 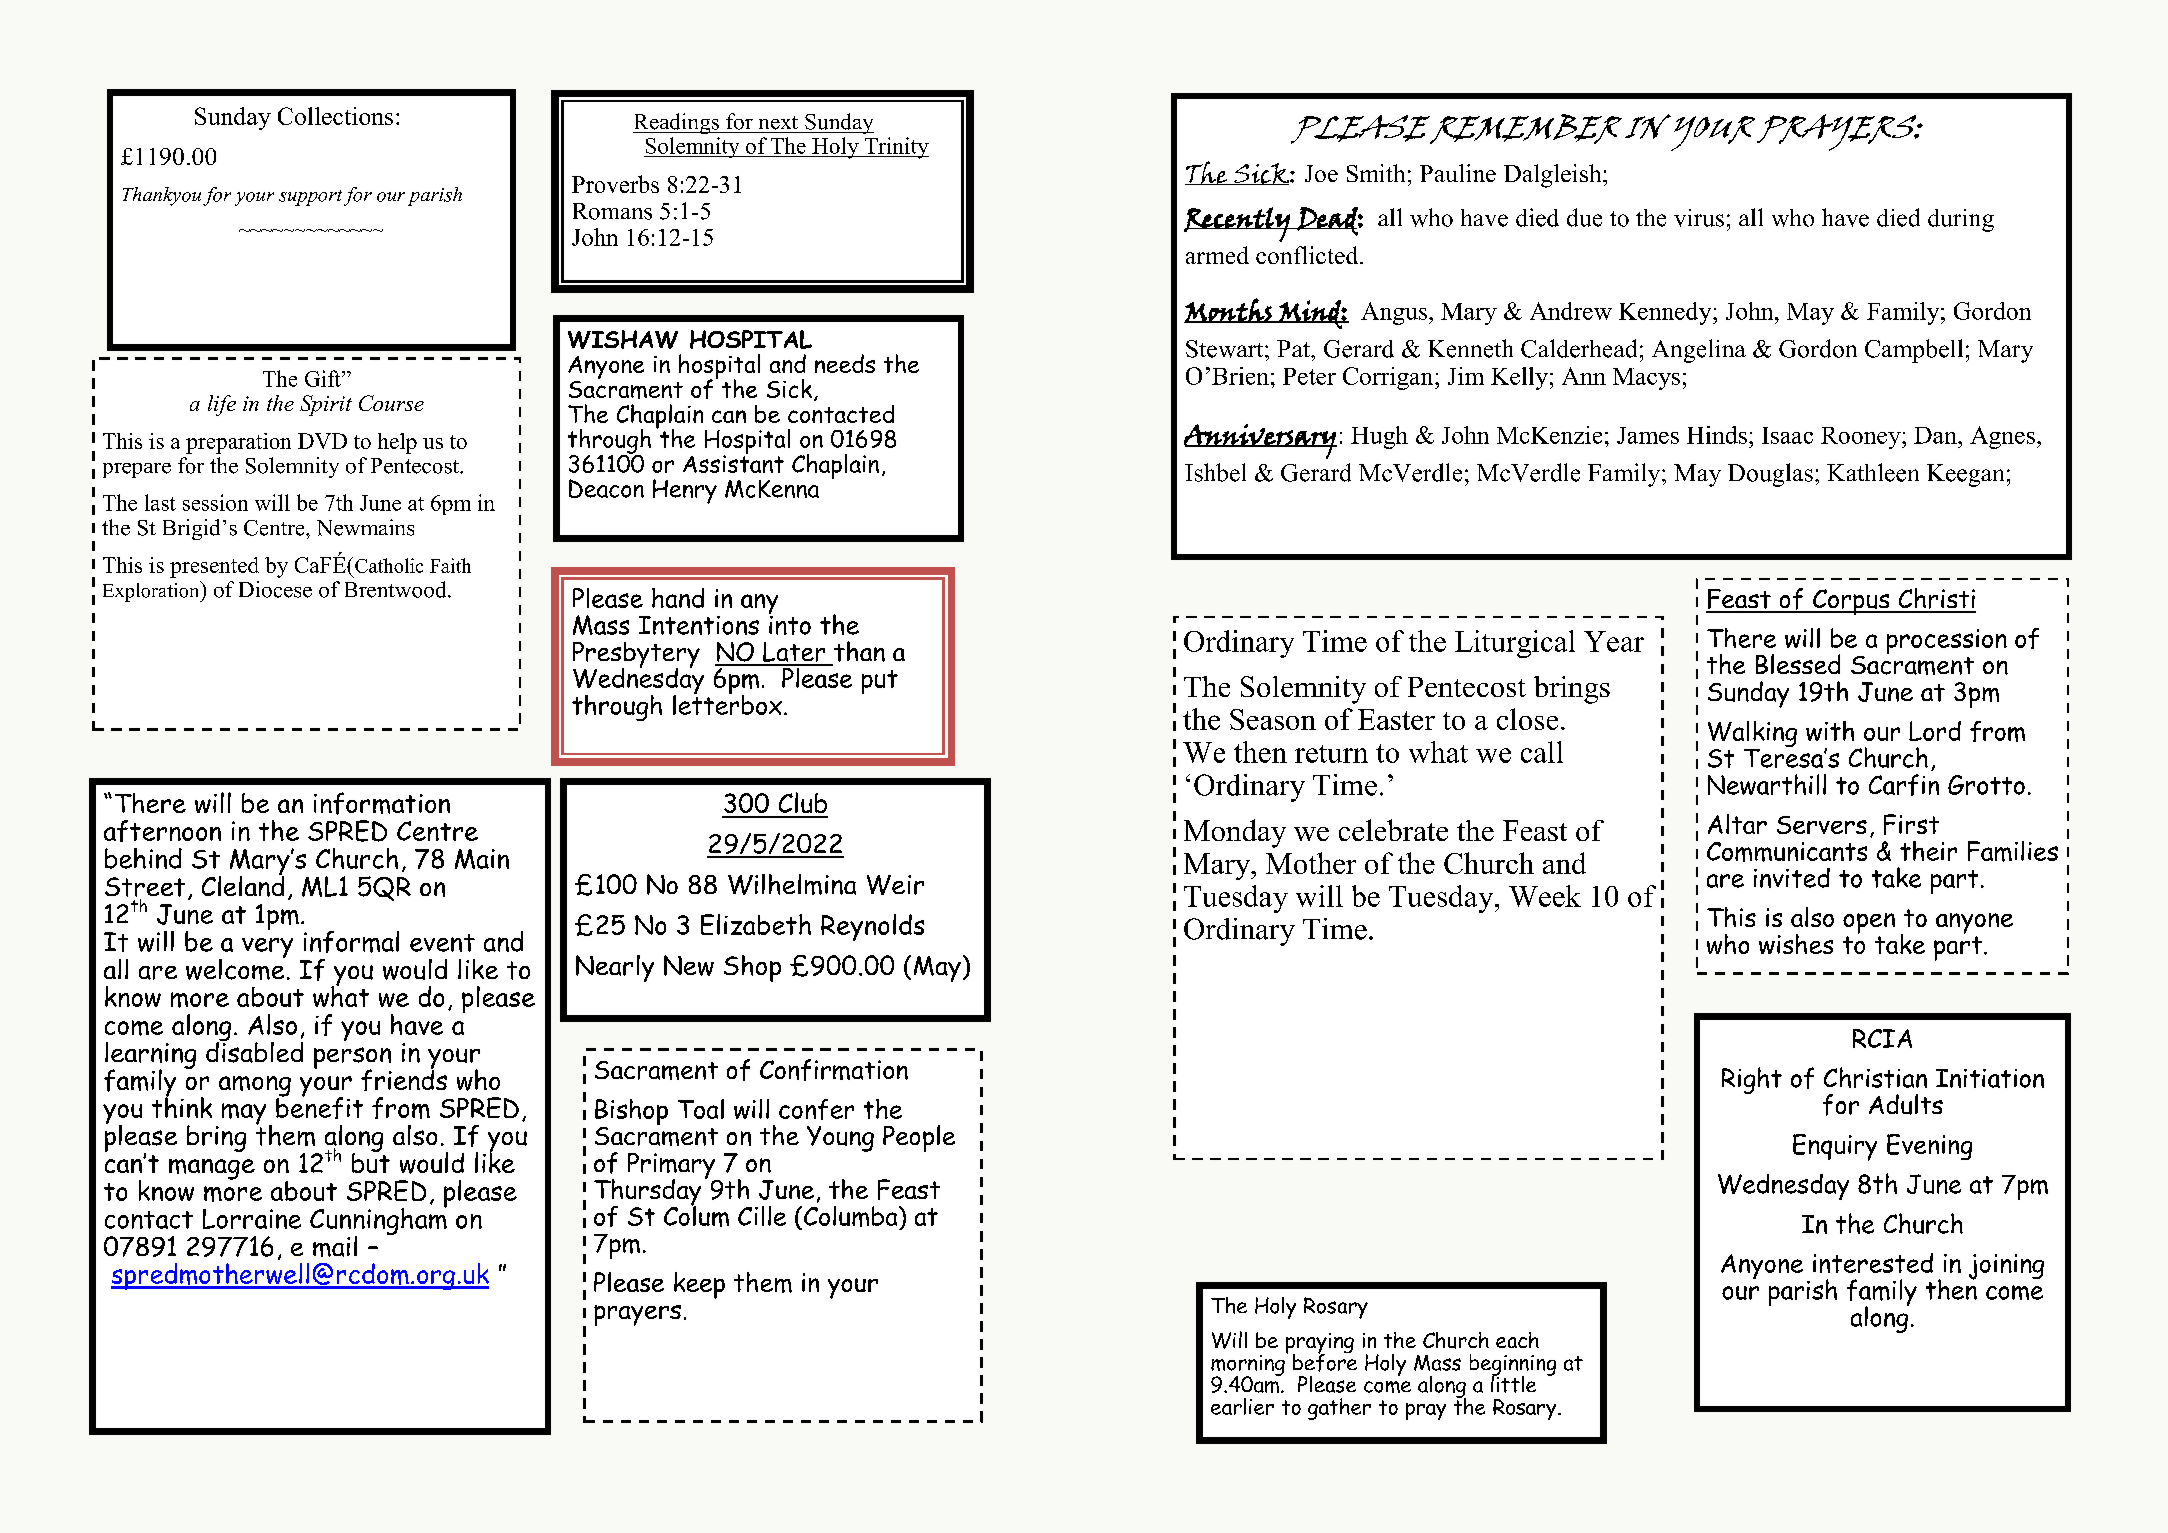 What do you see at coordinates (895, 885) in the document?
I see `Weir` at bounding box center [895, 885].
